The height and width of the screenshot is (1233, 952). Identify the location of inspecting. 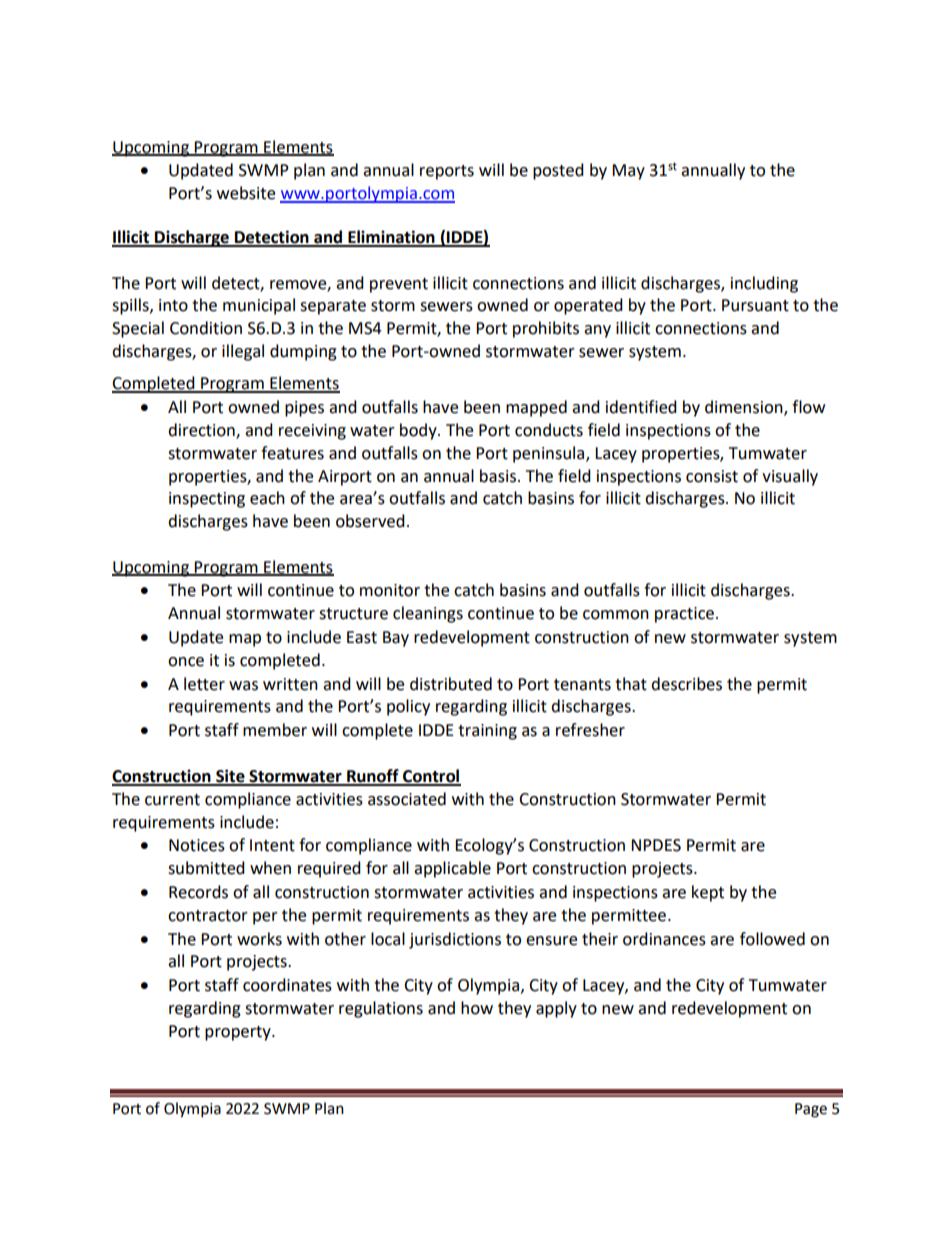
(207, 500).
